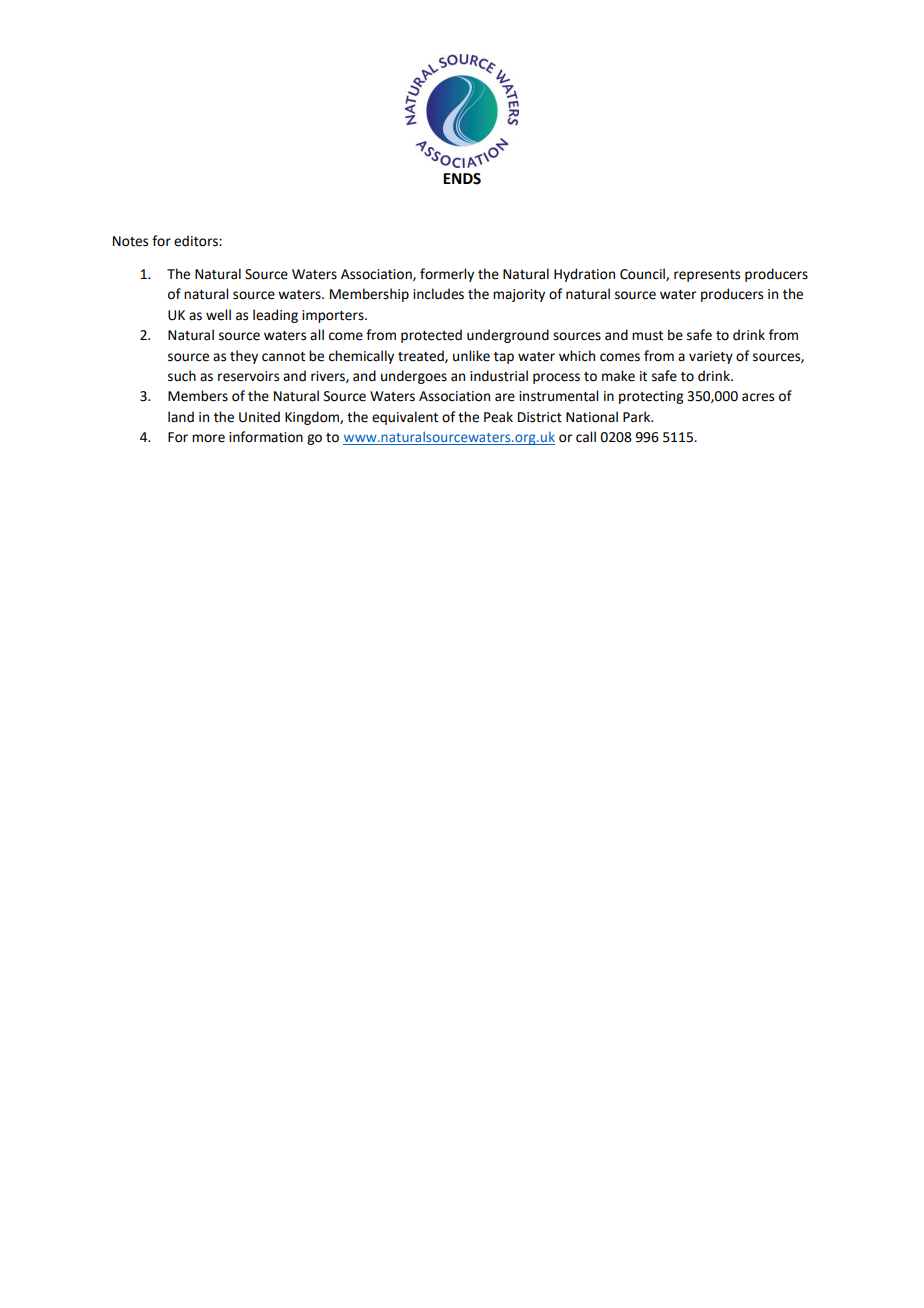  Describe the element at coordinates (422, 356) in the page. I see `treated` at that location.
